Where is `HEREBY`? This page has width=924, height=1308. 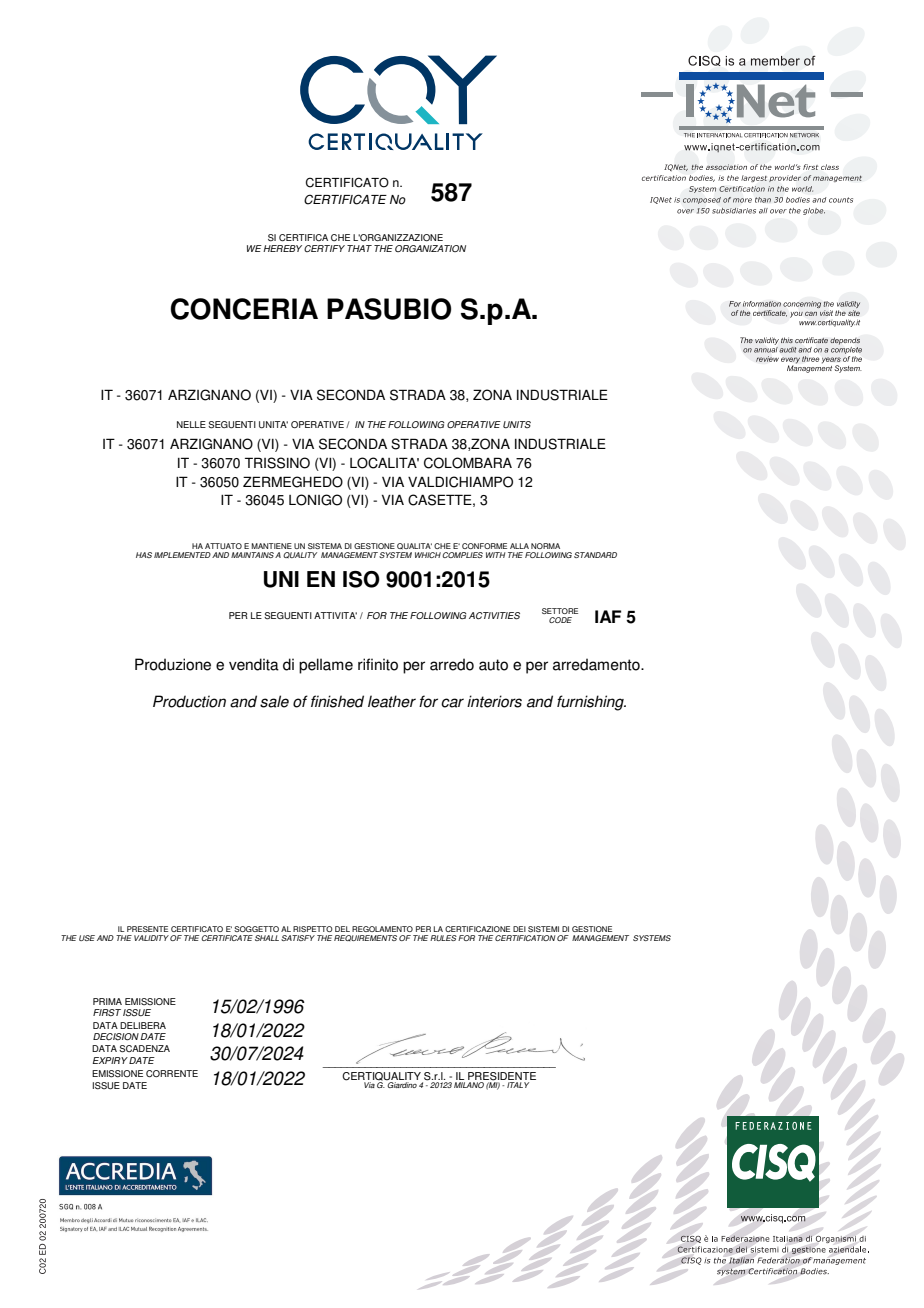
HEREBY is located at coordinates (282, 248).
